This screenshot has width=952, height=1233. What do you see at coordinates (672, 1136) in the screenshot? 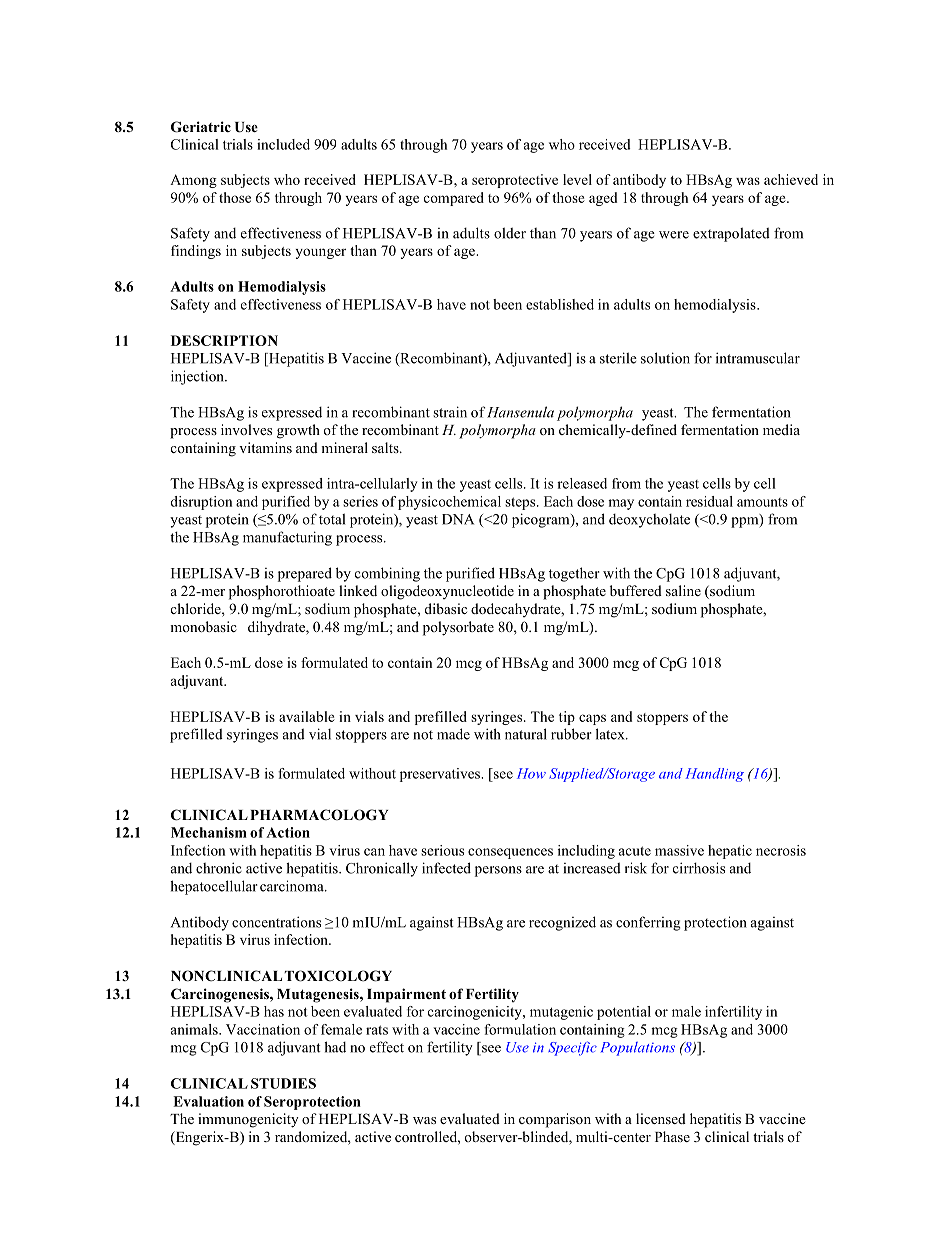
I see `Phase` at bounding box center [672, 1136].
